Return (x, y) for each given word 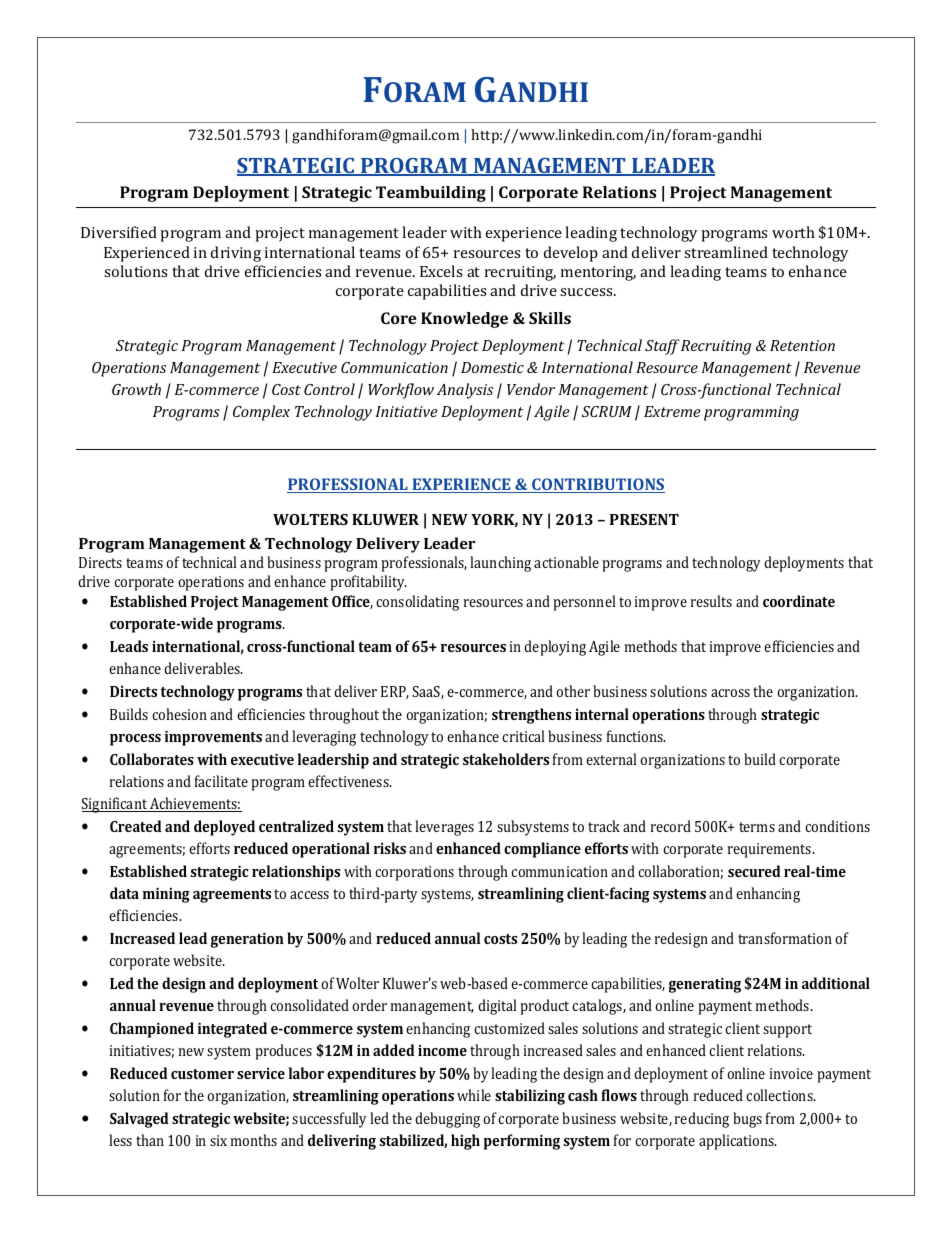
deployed (224, 828)
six (218, 1140)
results (711, 601)
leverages (444, 828)
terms (757, 827)
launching (500, 564)
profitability (368, 583)
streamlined (726, 252)
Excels (441, 271)
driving (236, 254)
